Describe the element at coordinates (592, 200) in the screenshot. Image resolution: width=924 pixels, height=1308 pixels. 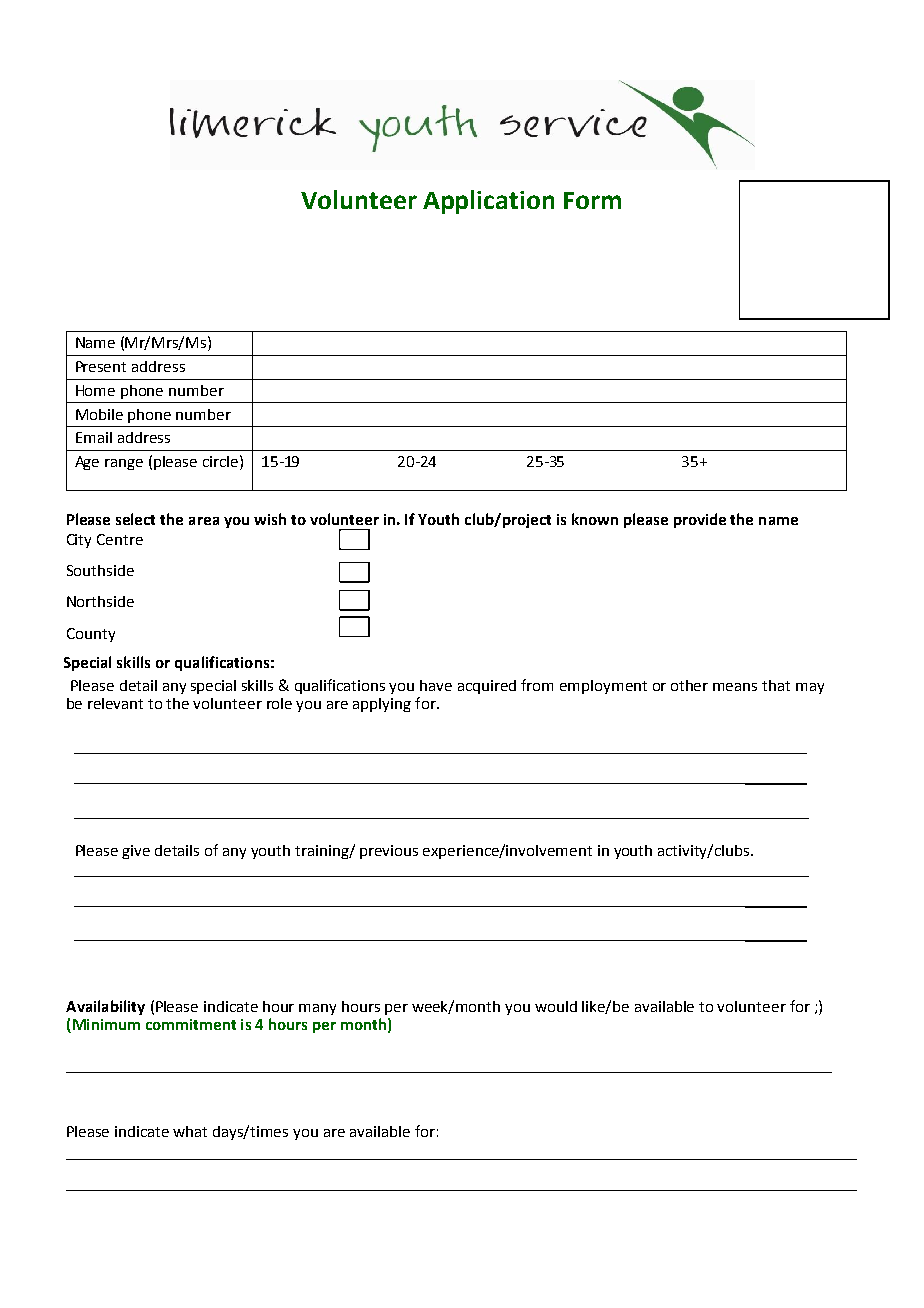
I see `Form` at that location.
